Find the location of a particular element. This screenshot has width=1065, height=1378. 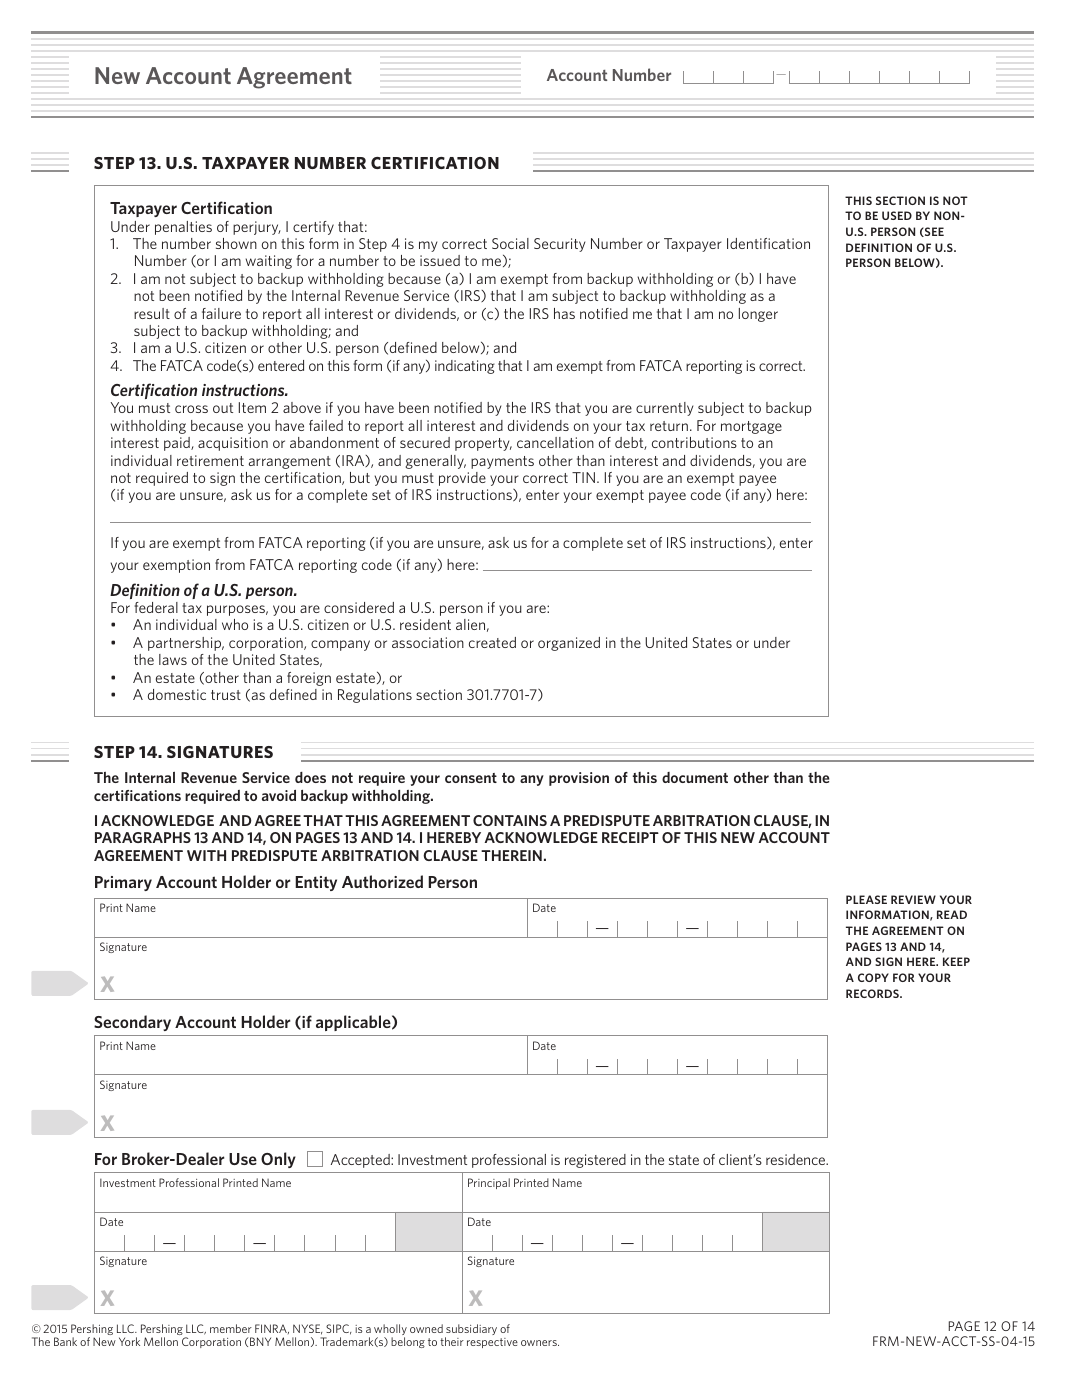

Social is located at coordinates (510, 243).
